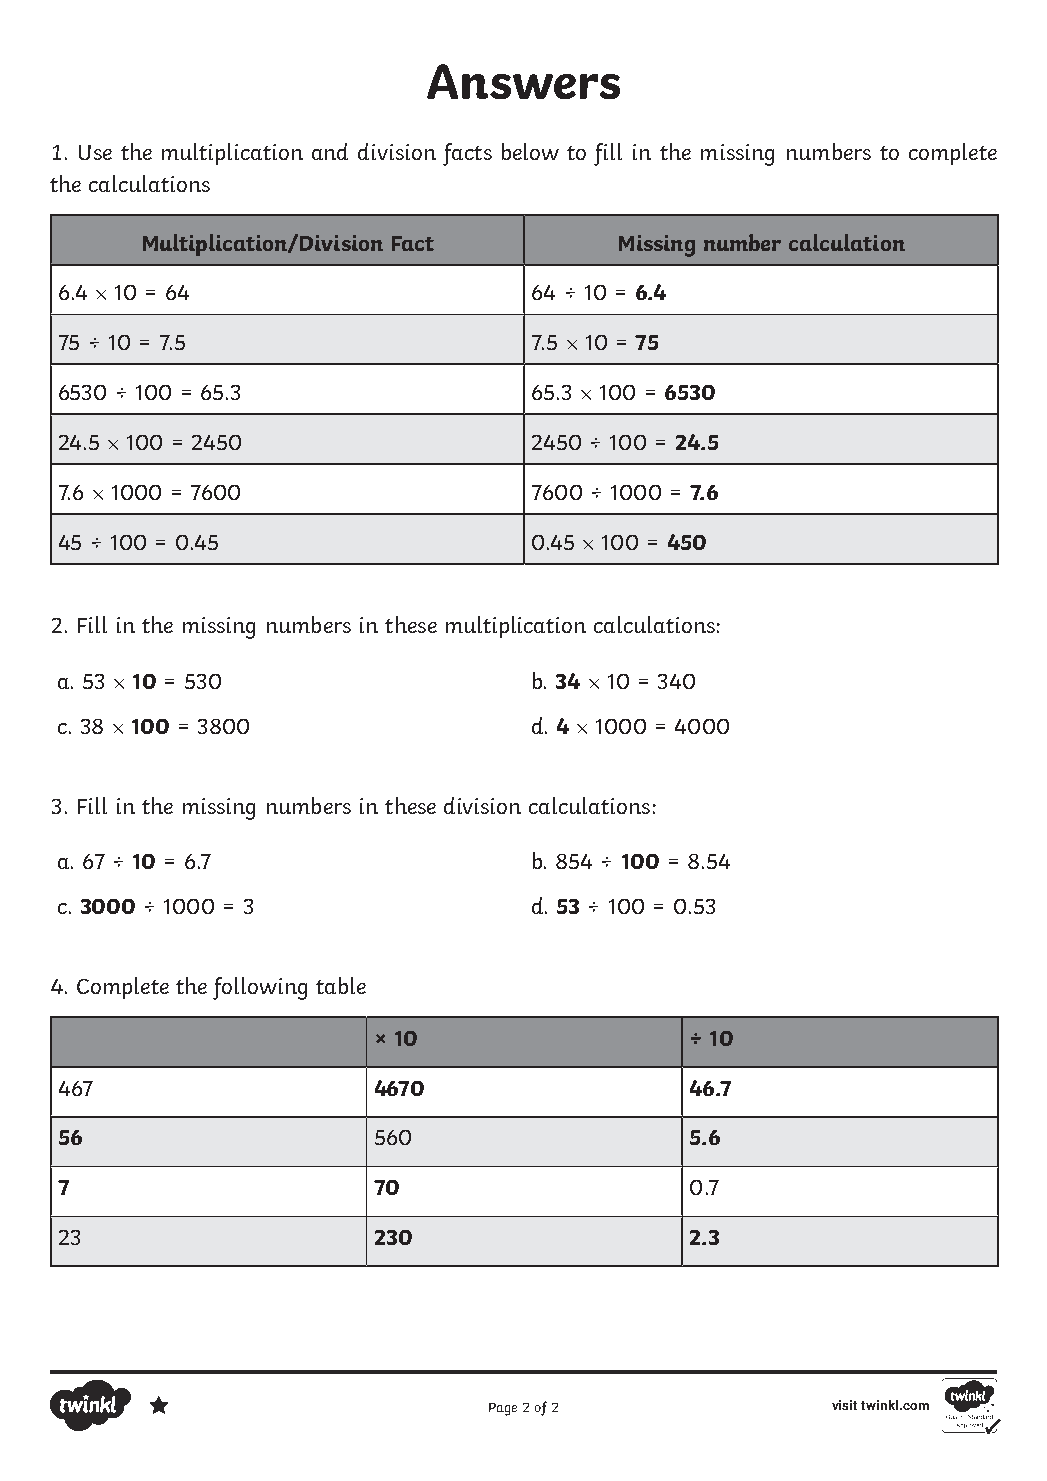 The width and height of the screenshot is (1047, 1481). I want to click on Answers, so click(523, 81).
